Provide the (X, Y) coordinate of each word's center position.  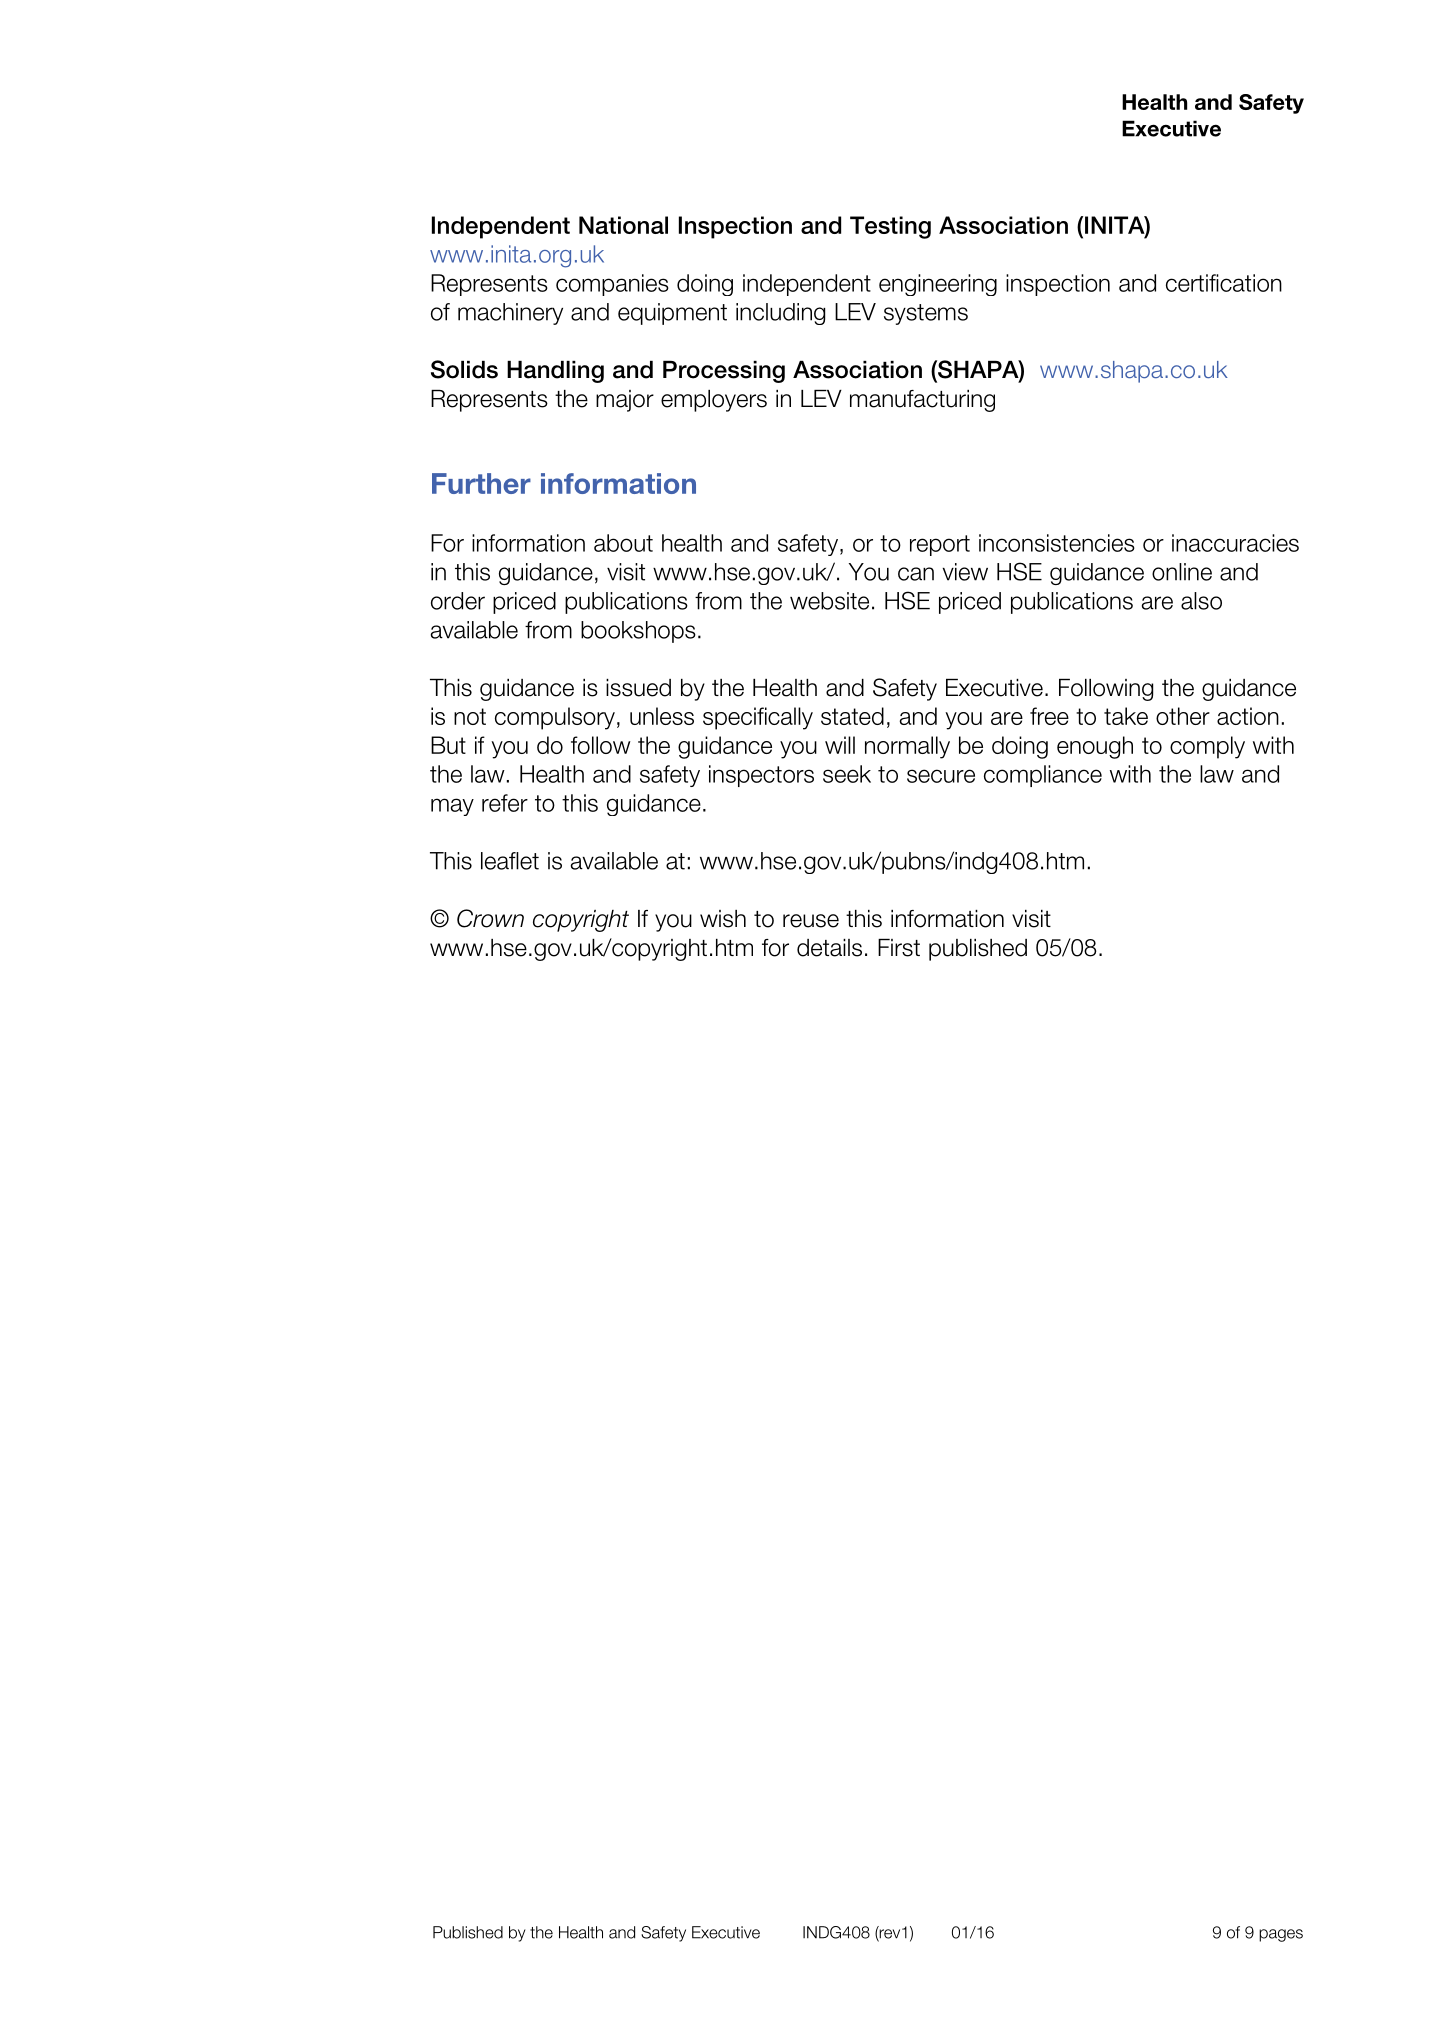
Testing (890, 227)
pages (1281, 1935)
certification (1224, 283)
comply (1207, 747)
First (899, 948)
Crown (490, 918)
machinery (510, 314)
